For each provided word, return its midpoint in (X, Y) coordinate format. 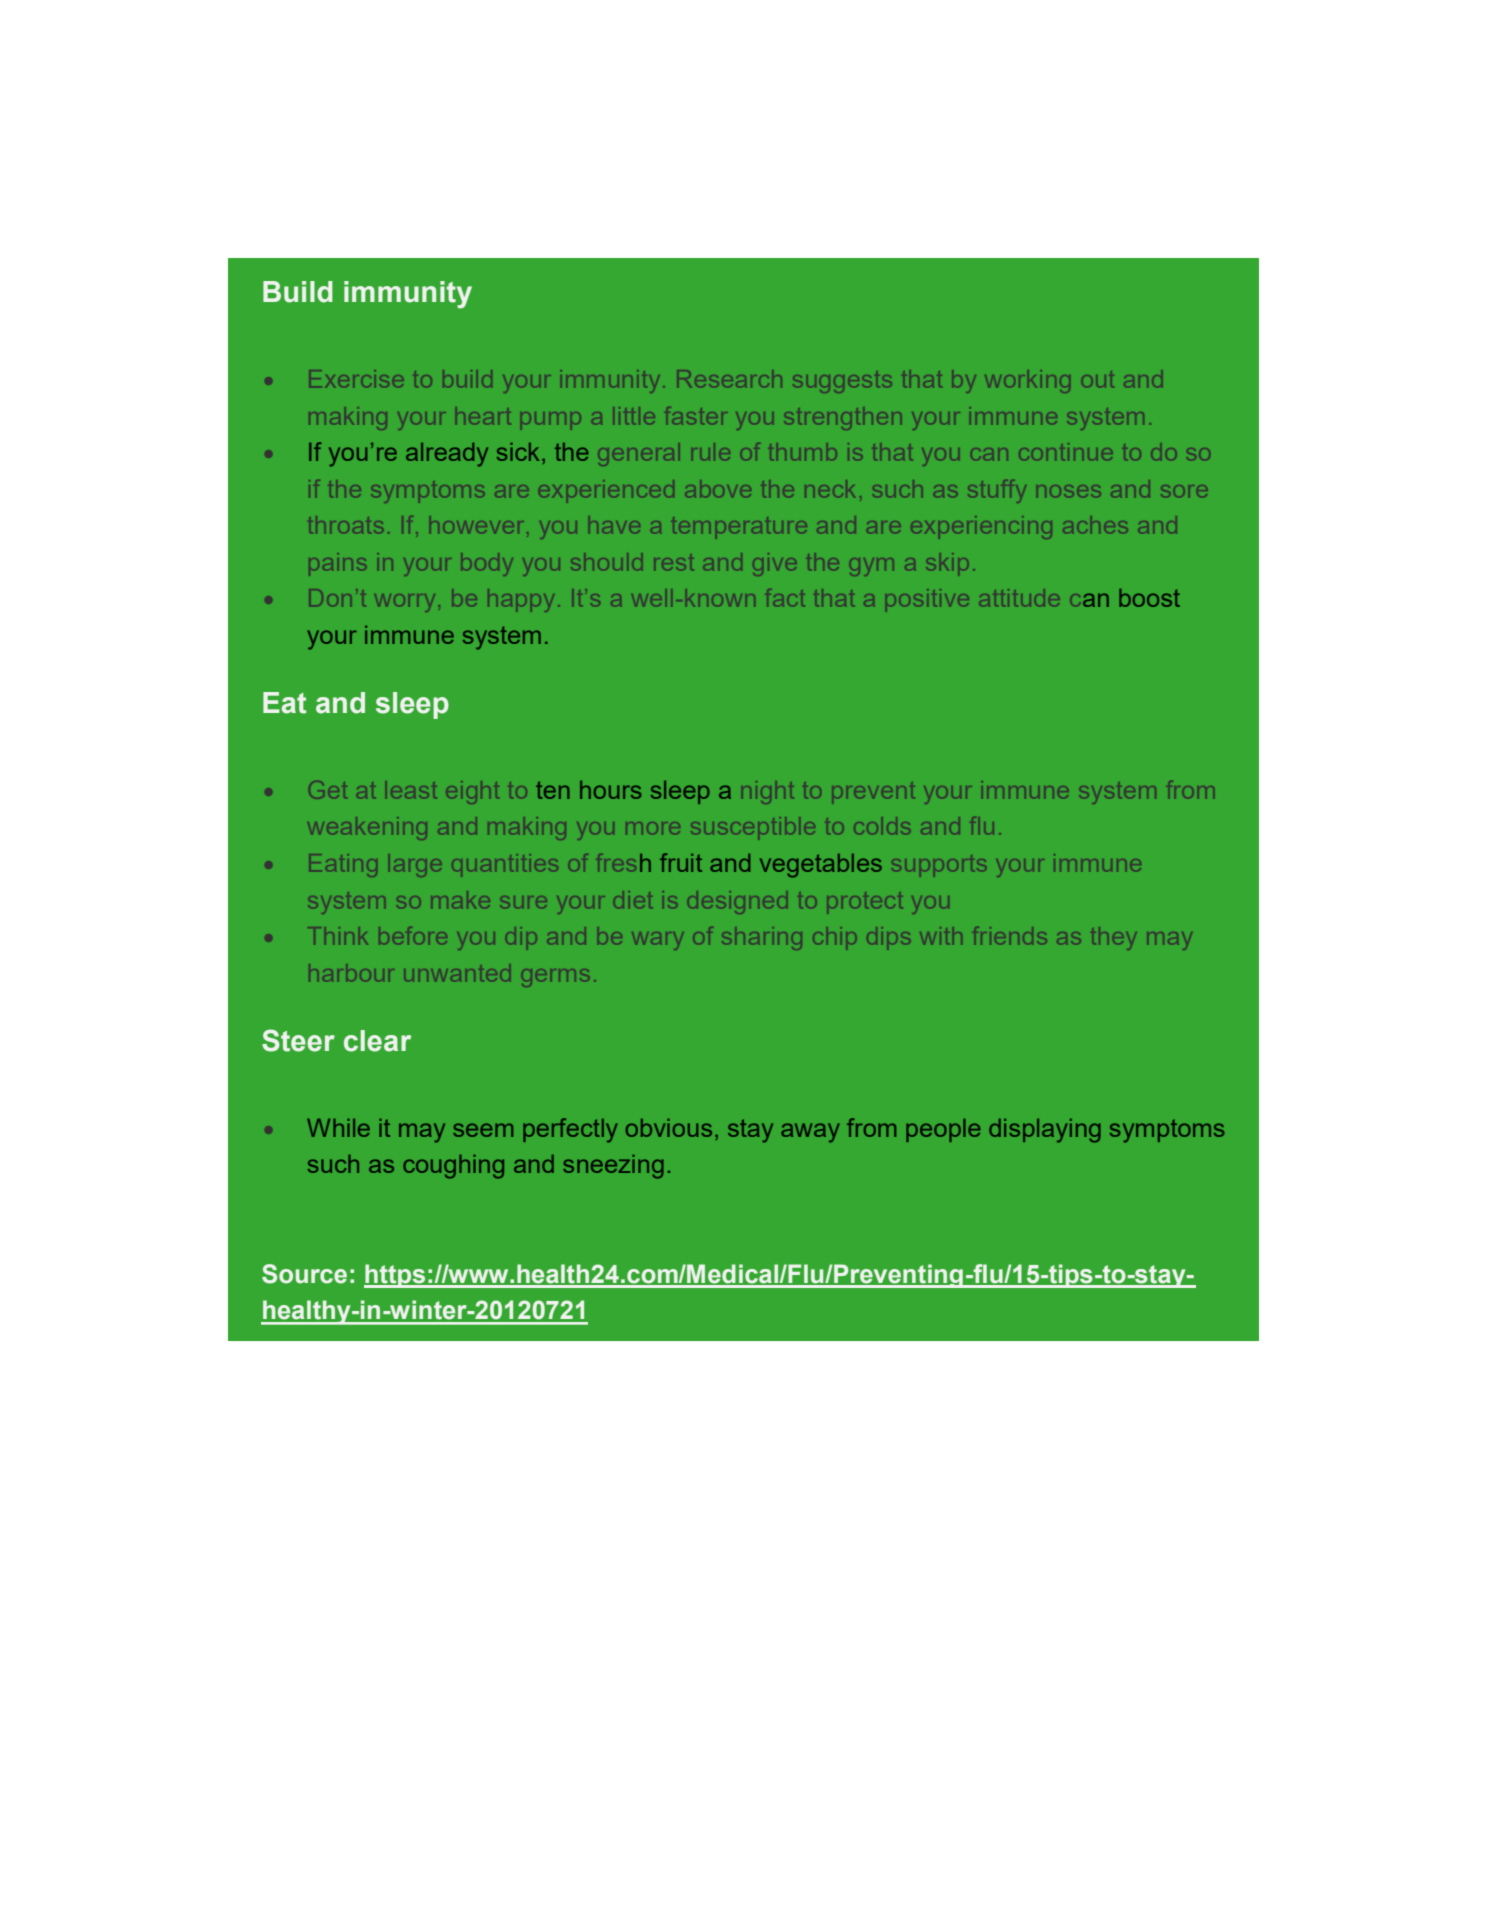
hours (610, 790)
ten (553, 790)
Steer (298, 1040)
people (943, 1130)
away (810, 1133)
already (447, 455)
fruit (681, 862)
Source (304, 1274)
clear (377, 1041)
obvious (669, 1128)
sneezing (613, 1167)
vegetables (821, 866)
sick (518, 452)
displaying (1045, 1131)
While (338, 1128)
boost (1149, 598)
